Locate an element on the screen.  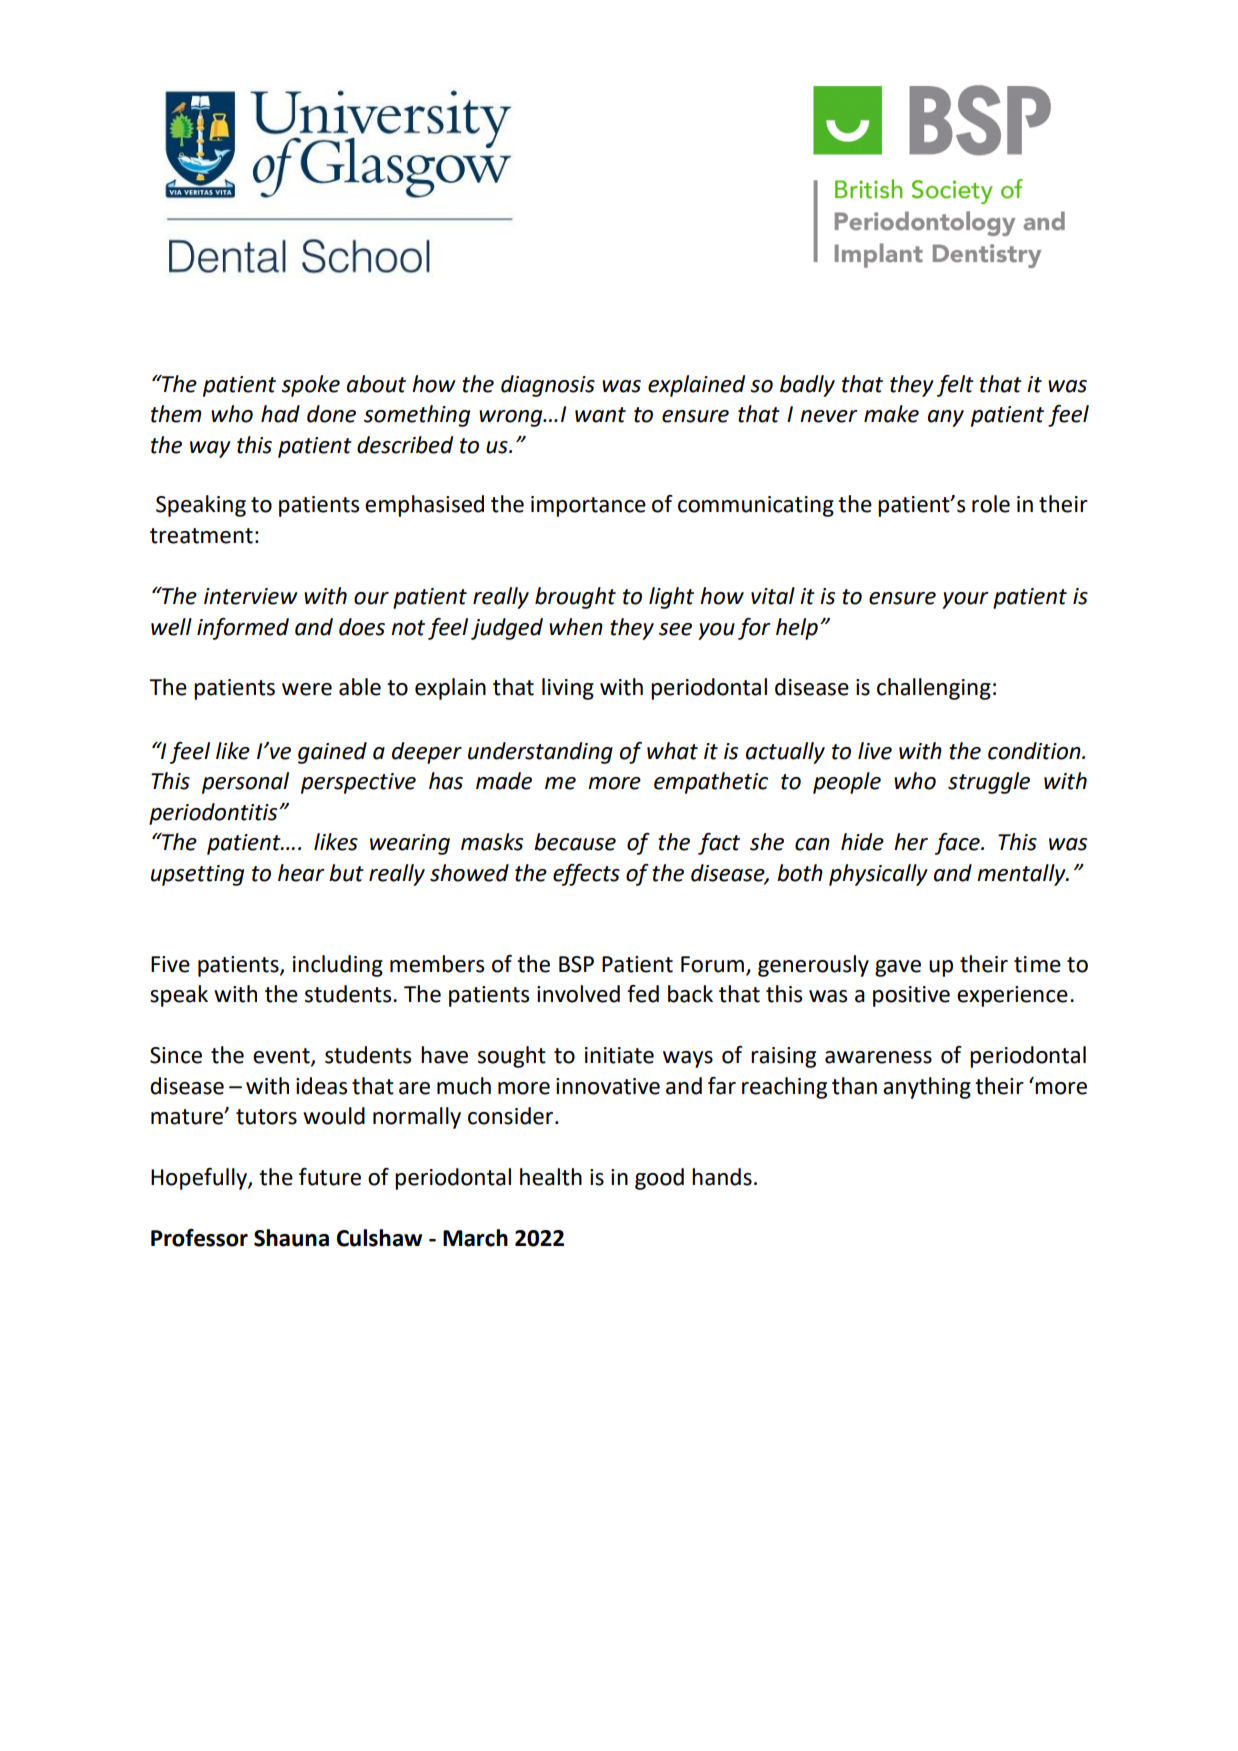
want is located at coordinates (600, 415).
